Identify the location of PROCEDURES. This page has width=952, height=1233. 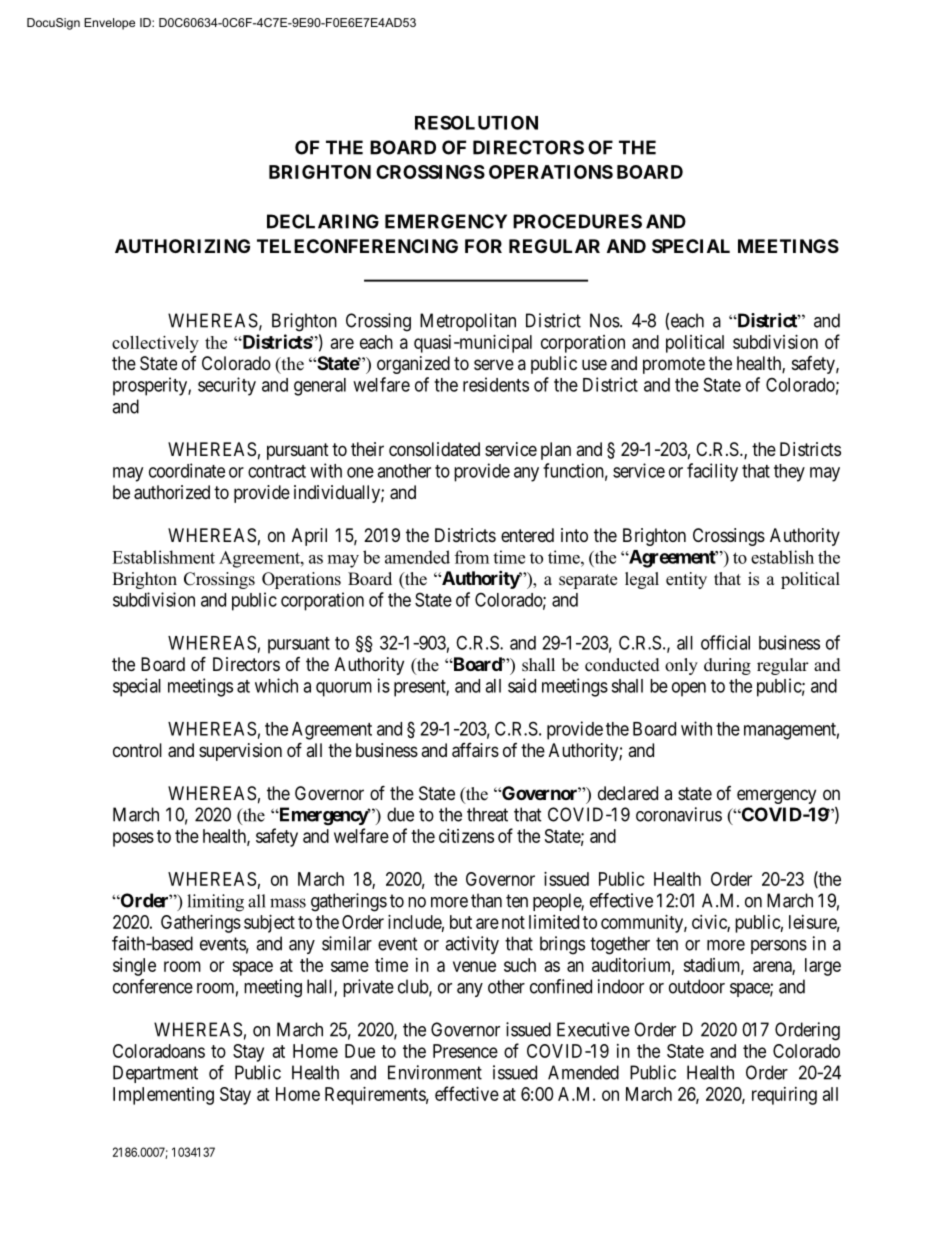
(577, 221).
